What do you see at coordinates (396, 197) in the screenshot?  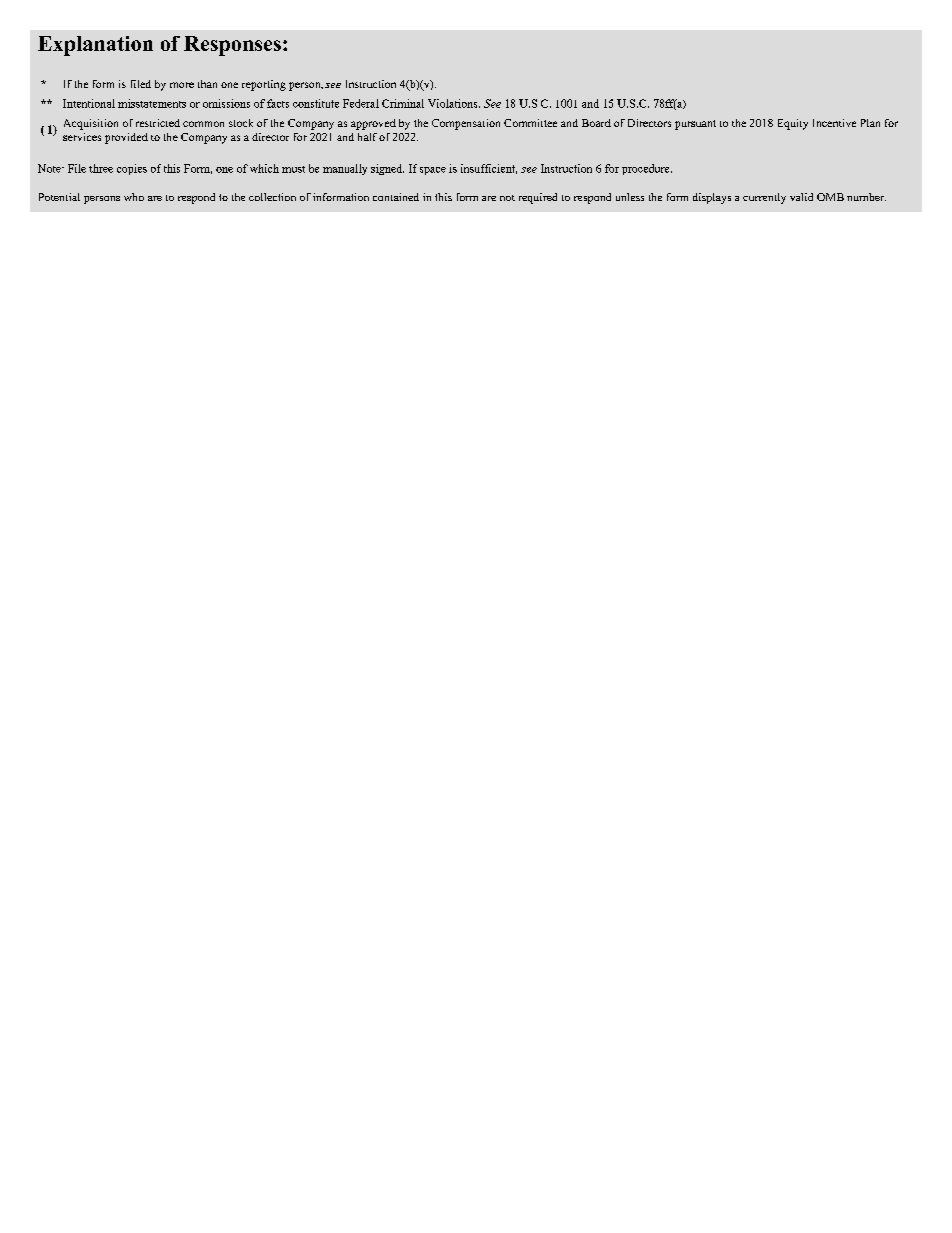 I see `contained` at bounding box center [396, 197].
